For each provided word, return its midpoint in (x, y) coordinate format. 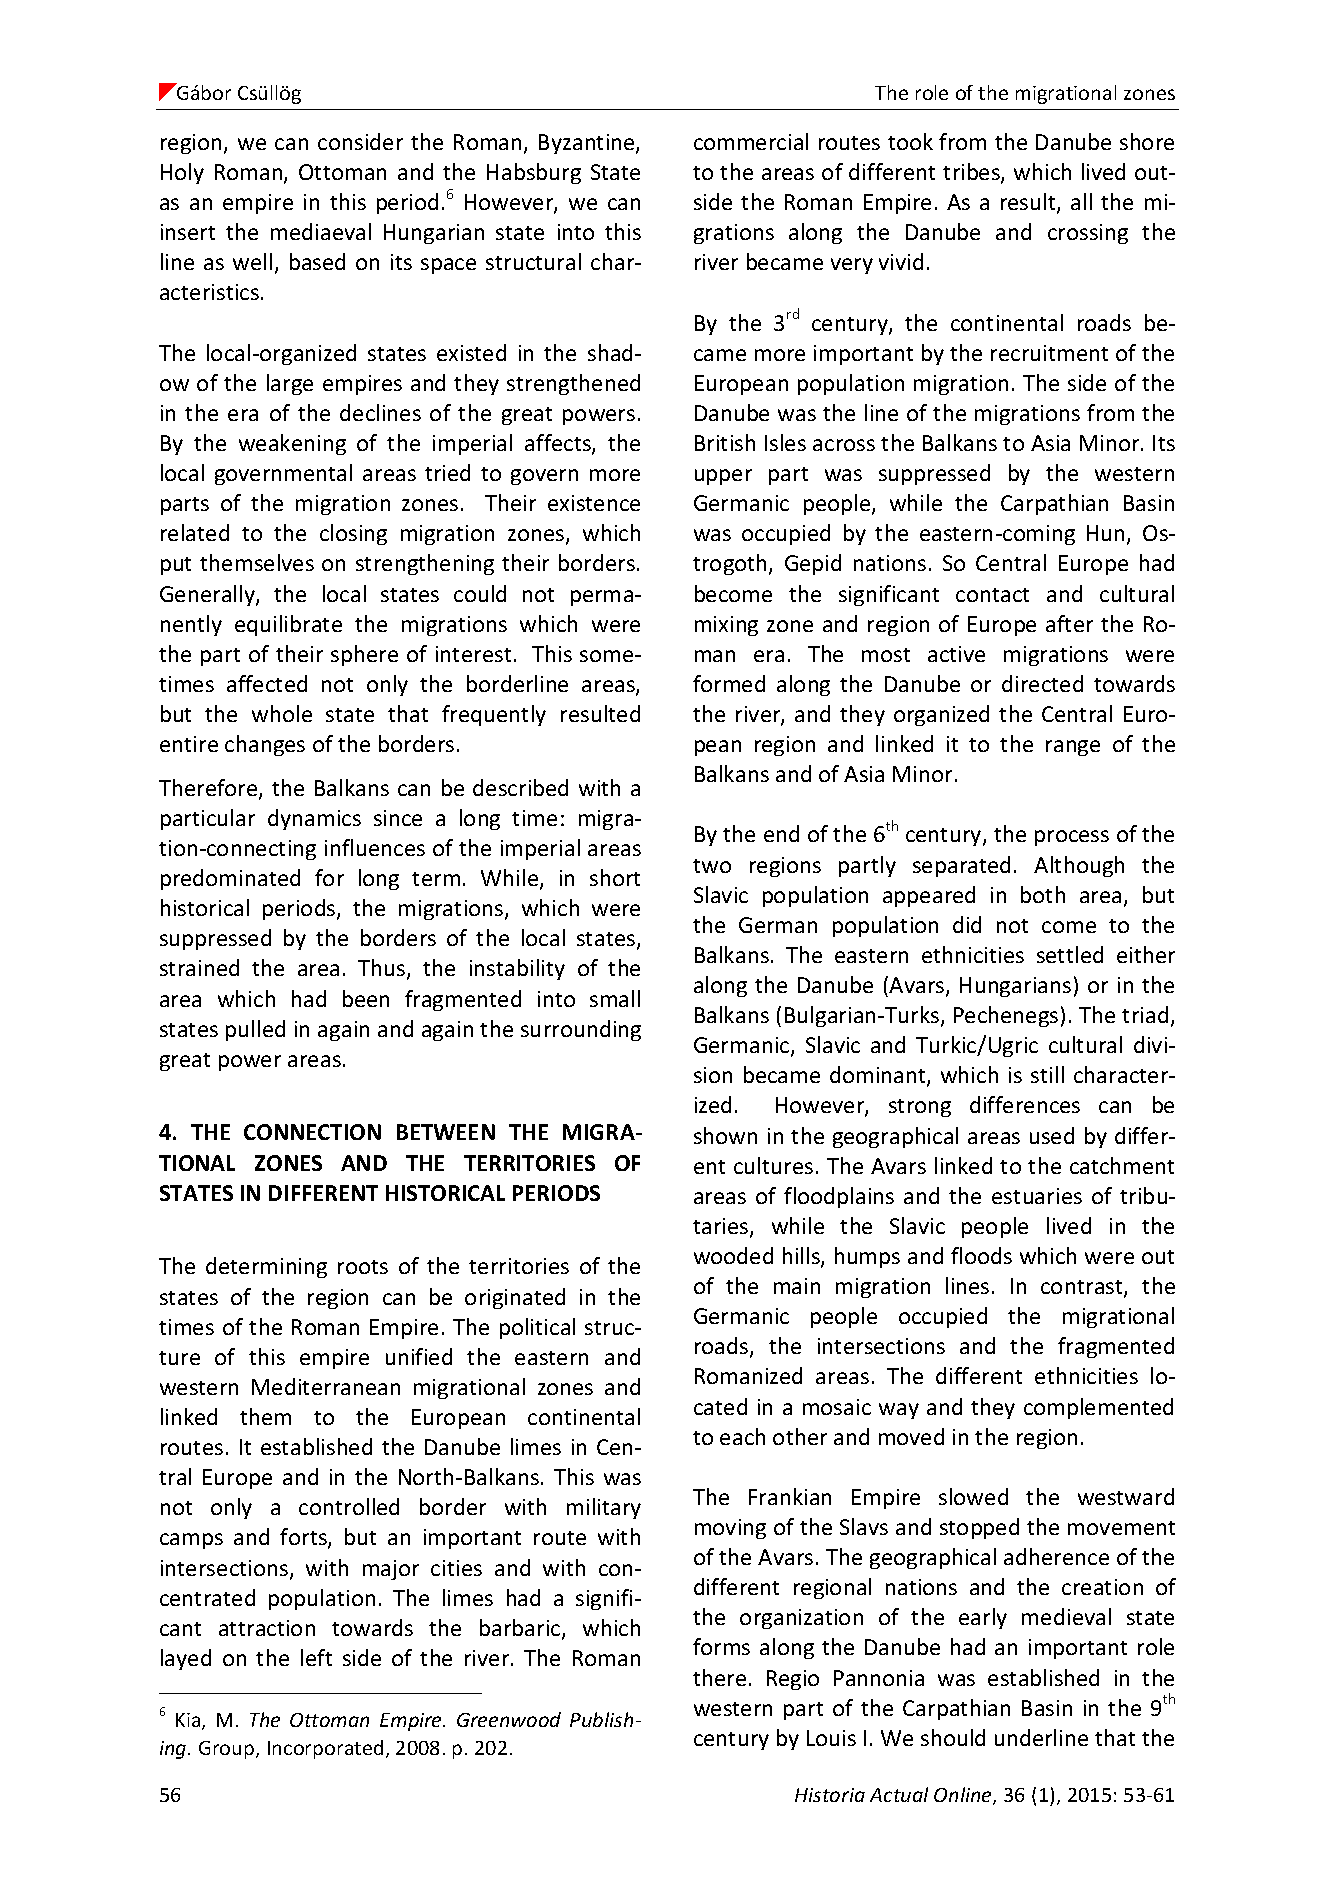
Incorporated (325, 1749)
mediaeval (321, 231)
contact (992, 595)
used (1052, 1135)
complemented (1098, 1408)
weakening (292, 444)
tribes (972, 173)
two (712, 866)
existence (594, 503)
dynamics (314, 819)
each (742, 1436)
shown (725, 1135)
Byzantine (588, 144)
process (1072, 838)
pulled (255, 1030)
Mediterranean (326, 1386)
